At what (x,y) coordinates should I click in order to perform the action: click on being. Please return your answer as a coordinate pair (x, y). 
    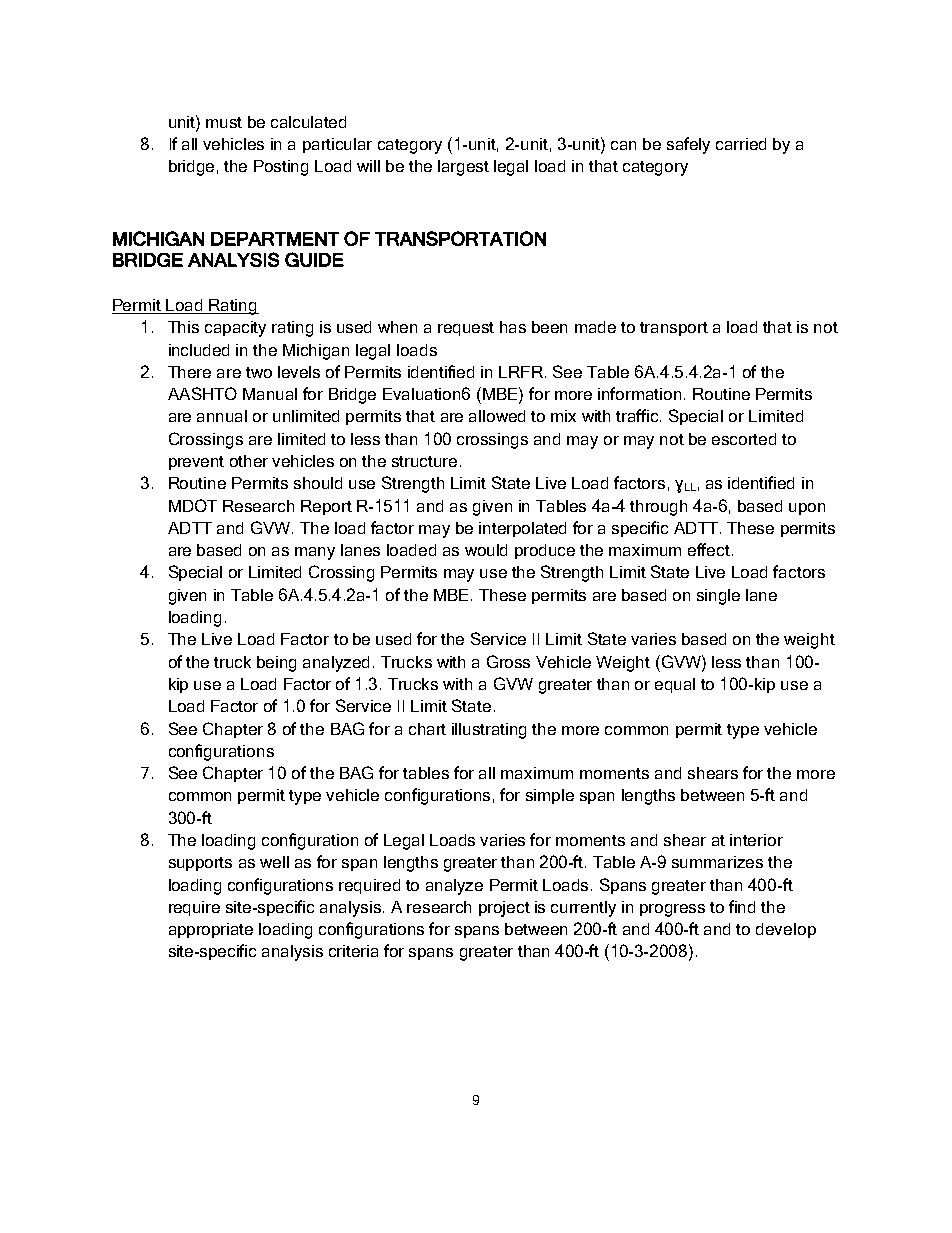
    Looking at the image, I should click on (276, 664).
